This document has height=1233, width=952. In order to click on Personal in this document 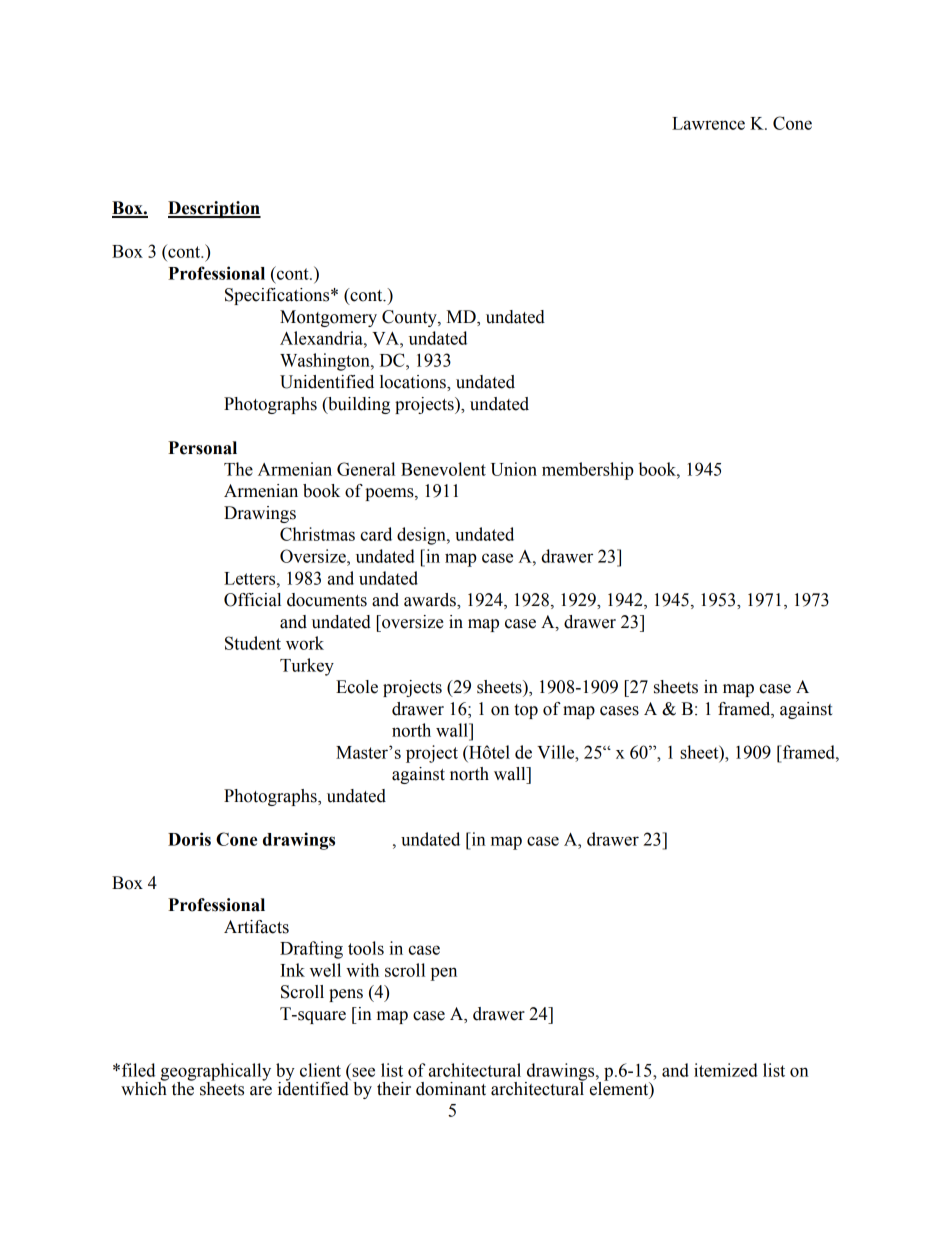, I will do `click(202, 448)`.
